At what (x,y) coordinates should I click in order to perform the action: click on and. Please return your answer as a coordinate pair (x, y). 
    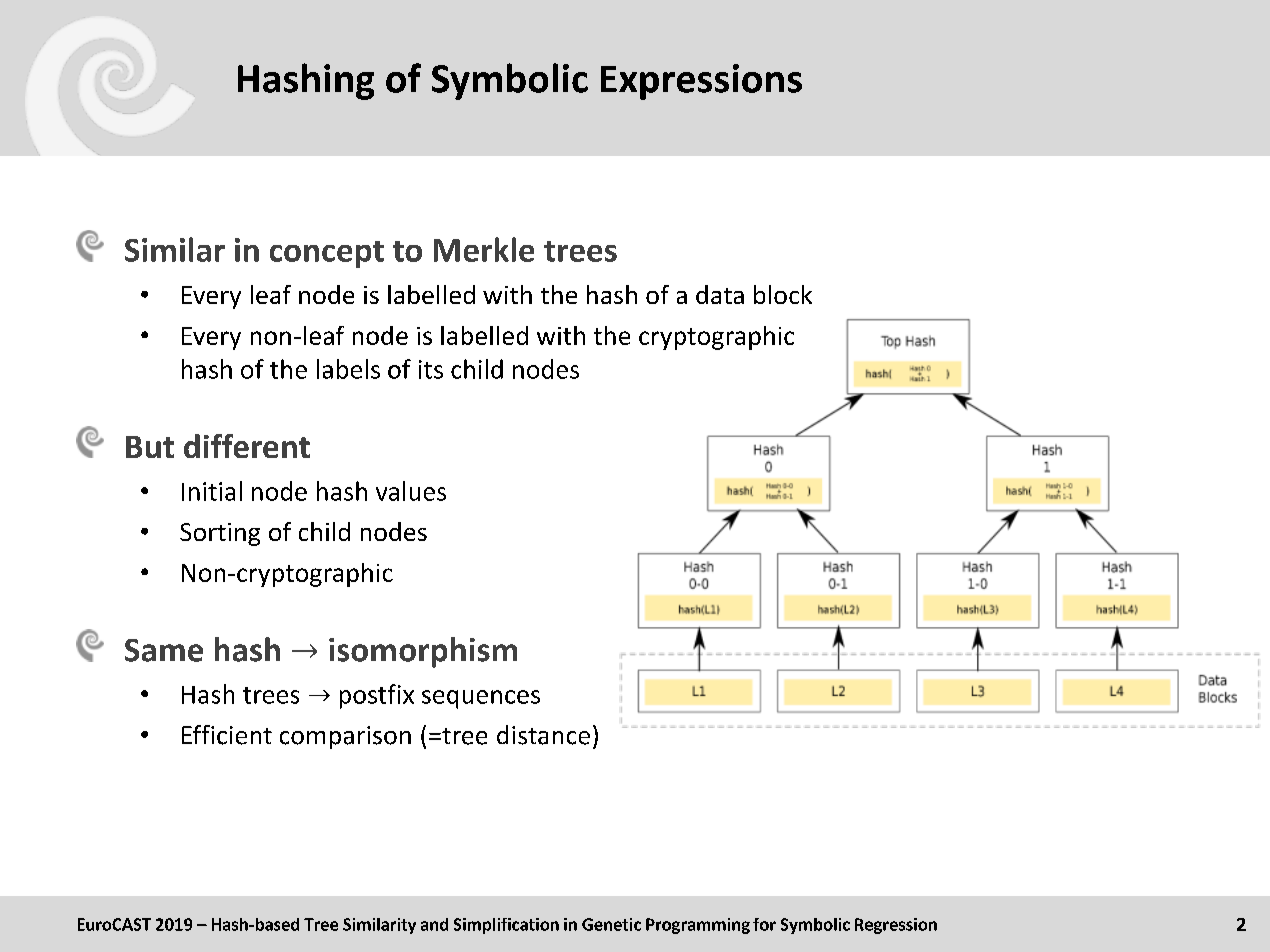
    Looking at the image, I should click on (434, 924).
